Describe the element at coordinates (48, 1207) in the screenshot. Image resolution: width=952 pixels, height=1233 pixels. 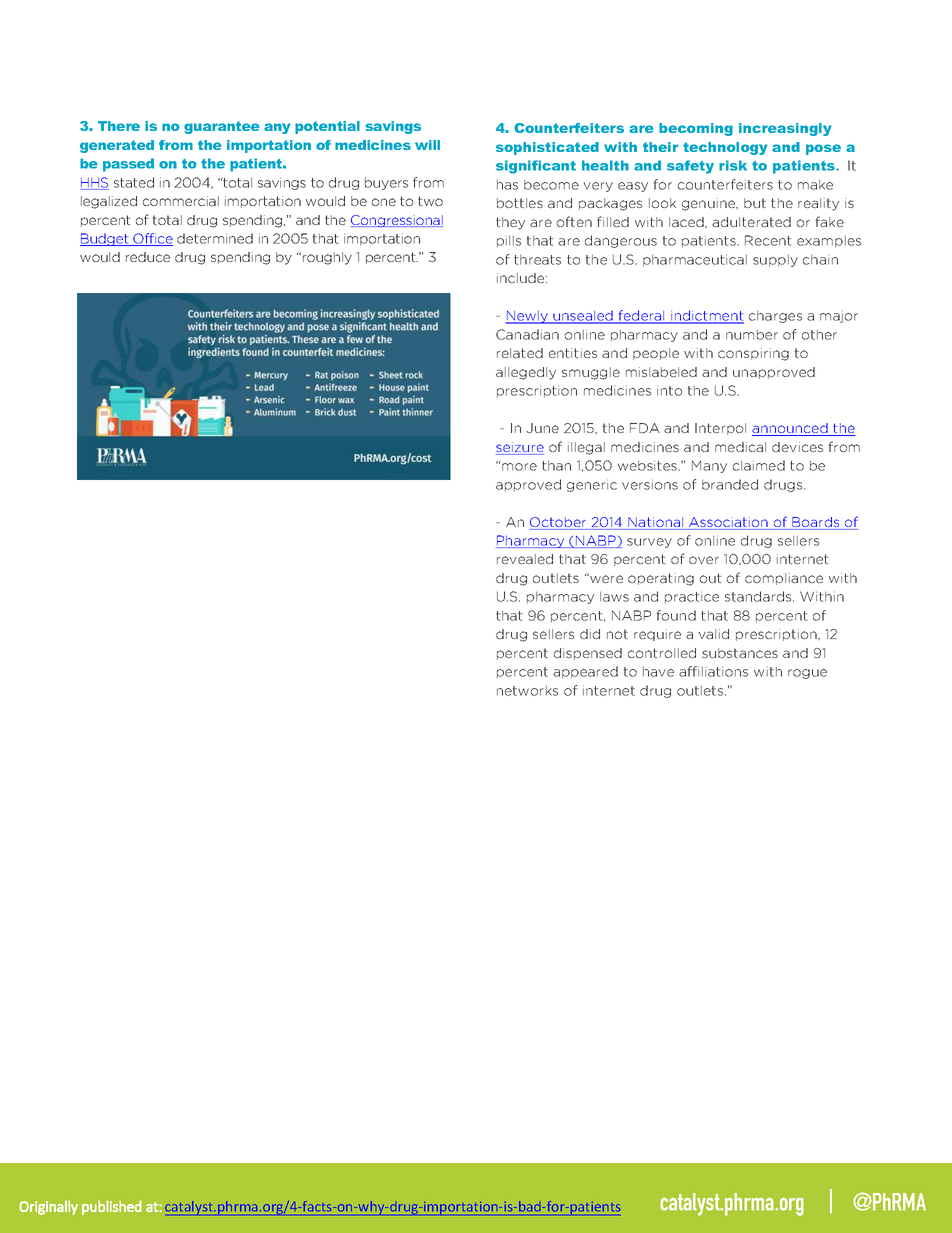
I see `Originally` at that location.
